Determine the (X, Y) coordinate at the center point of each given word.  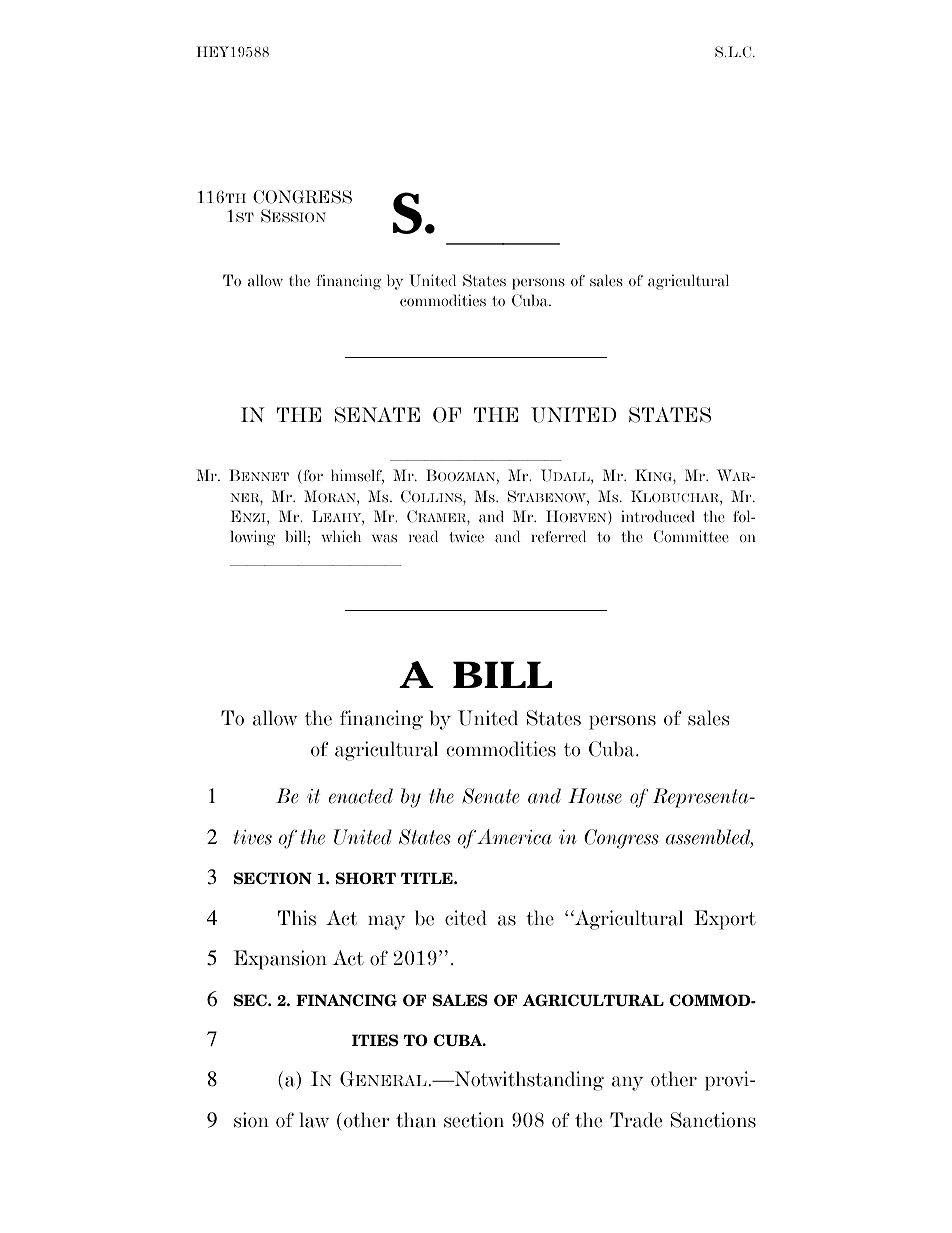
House (595, 796)
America (514, 837)
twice (466, 536)
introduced (658, 516)
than (416, 1120)
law (314, 1120)
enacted (361, 796)
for (312, 477)
